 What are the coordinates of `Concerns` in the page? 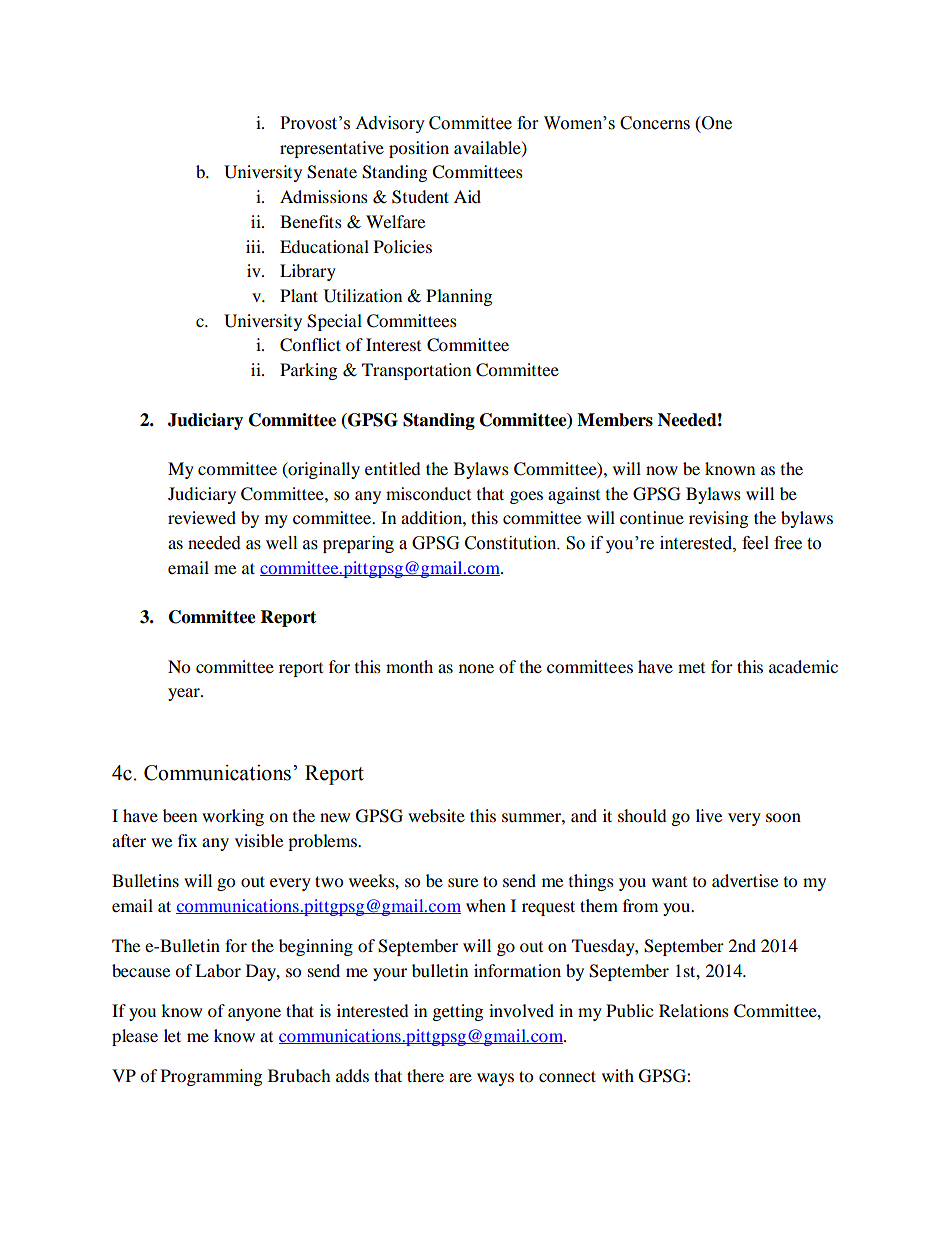 It's located at (655, 123).
